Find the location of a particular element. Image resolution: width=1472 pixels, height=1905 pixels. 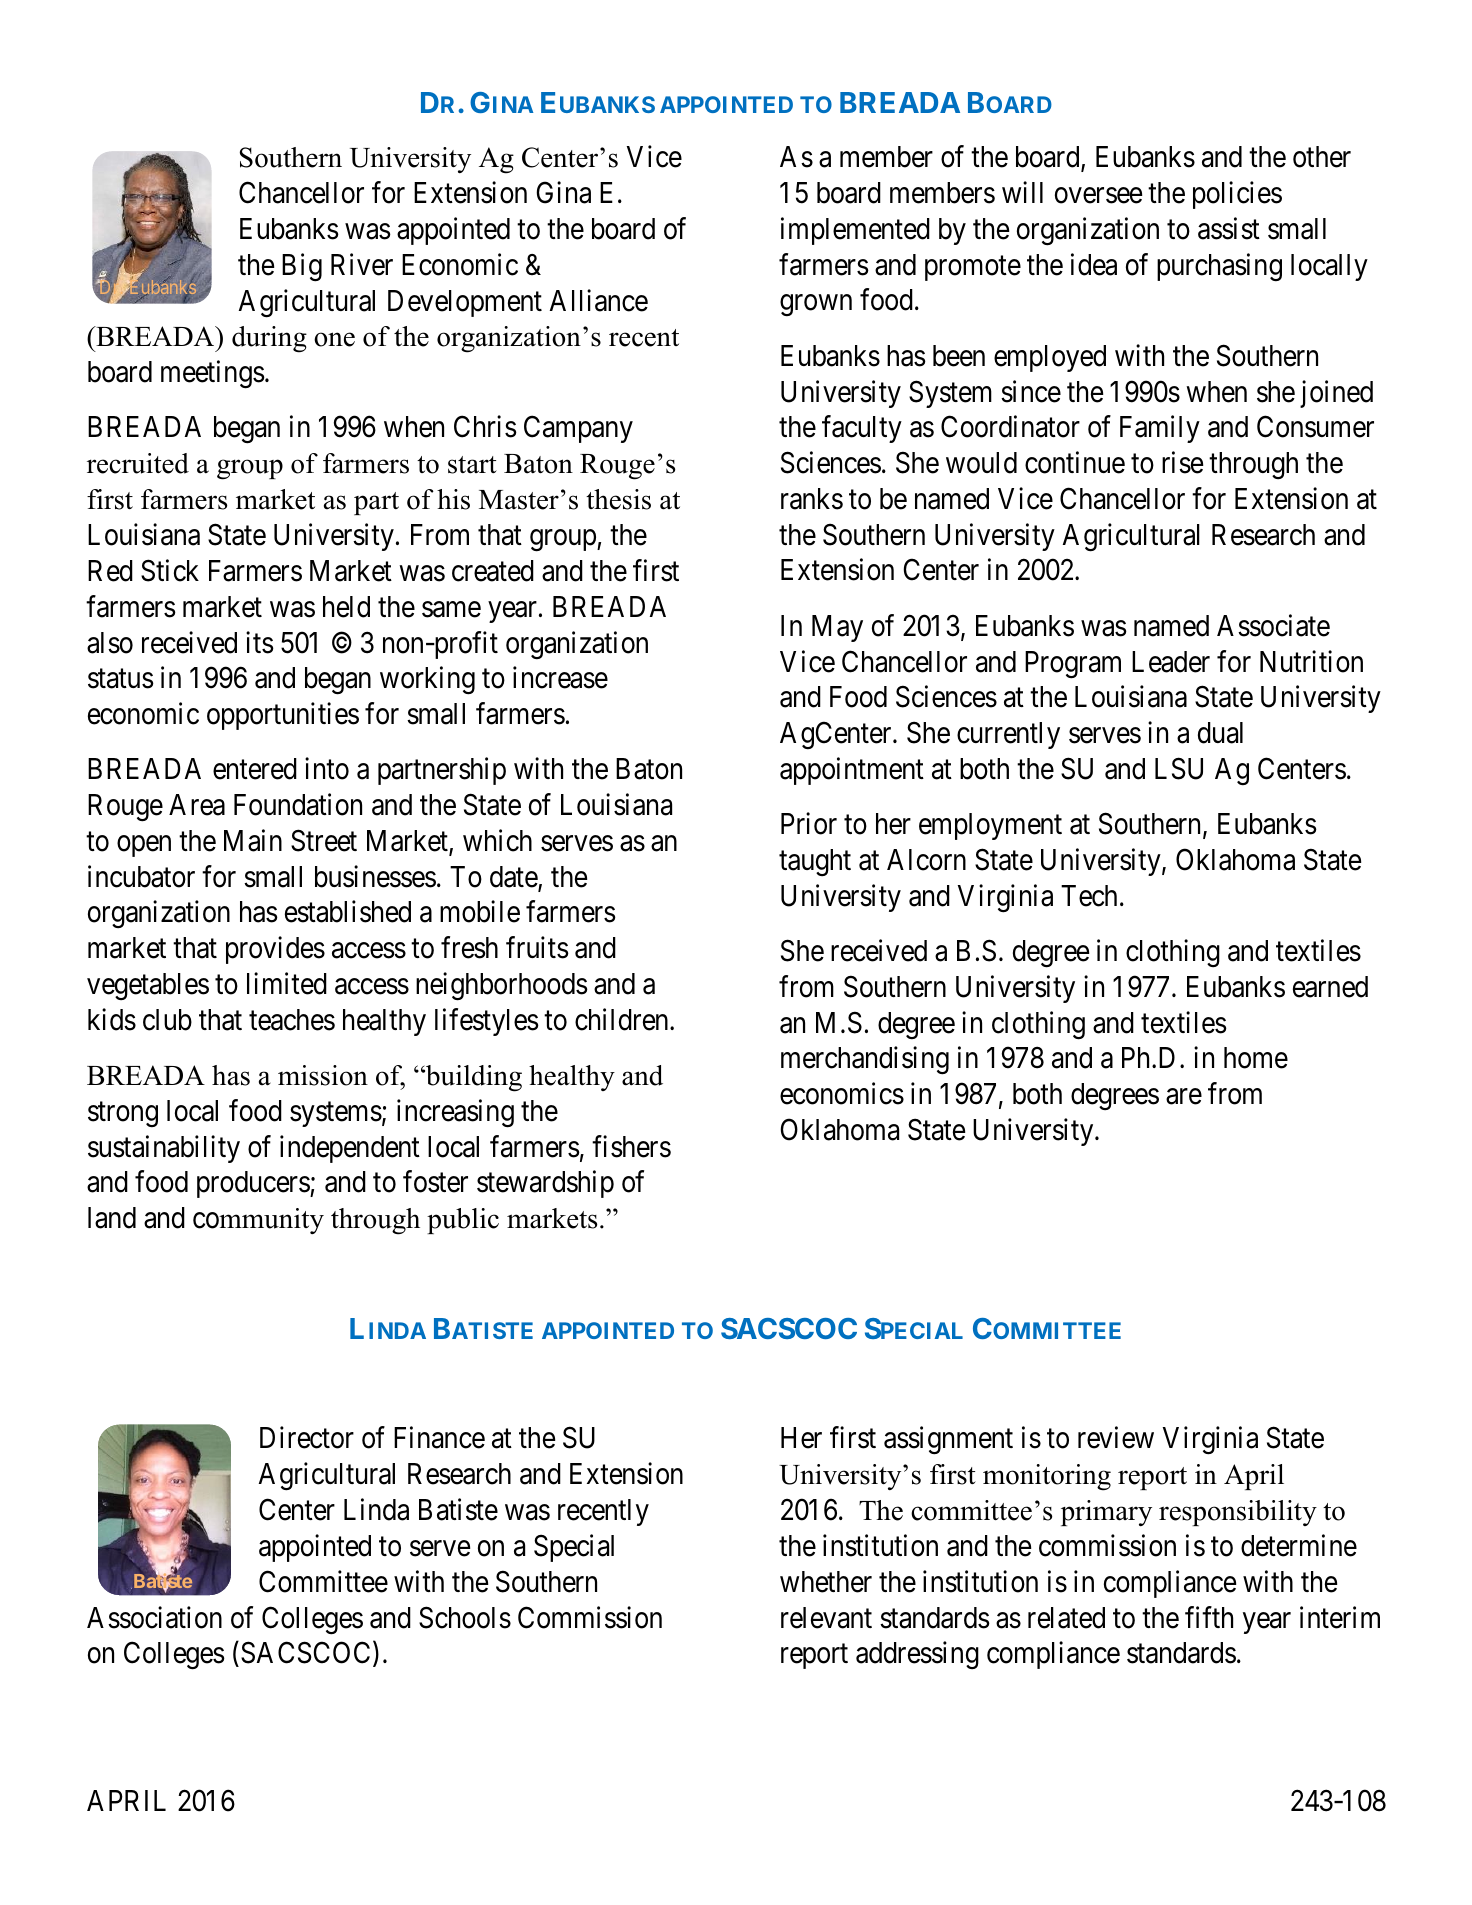

Association is located at coordinates (154, 1617).
